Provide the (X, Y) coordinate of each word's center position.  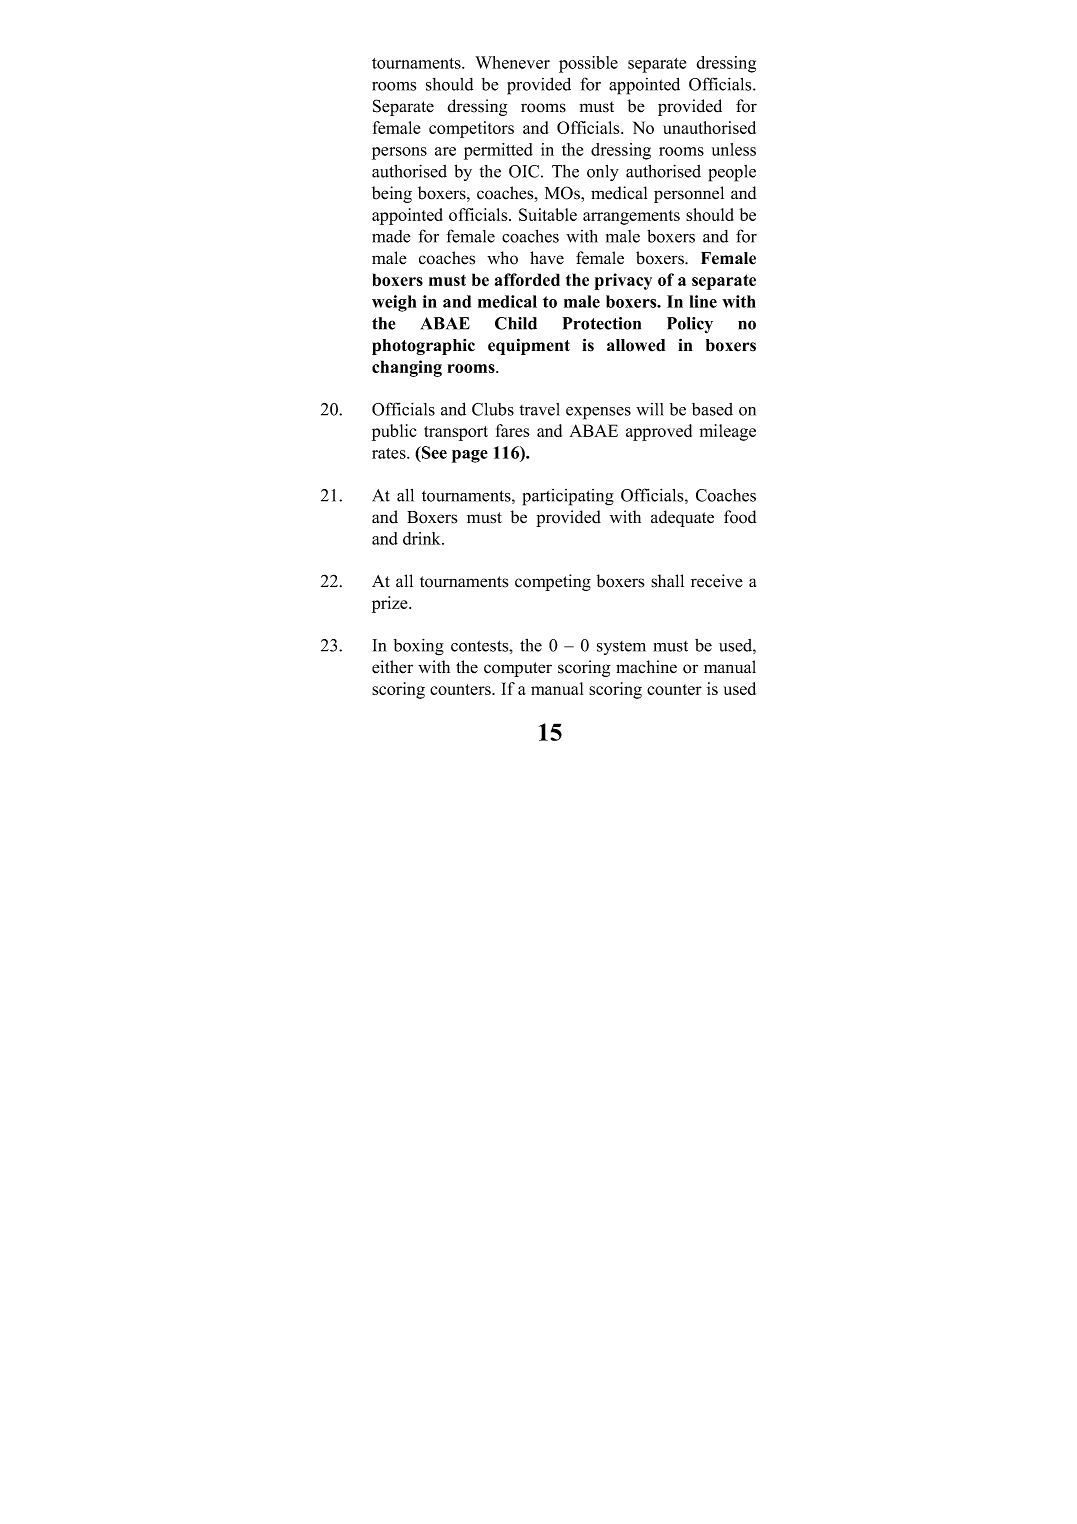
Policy (690, 325)
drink (423, 538)
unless (734, 149)
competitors (471, 129)
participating (568, 497)
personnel (689, 194)
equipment (529, 346)
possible (588, 64)
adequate (682, 518)
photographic (423, 347)
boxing (419, 647)
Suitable (548, 214)
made (391, 236)
